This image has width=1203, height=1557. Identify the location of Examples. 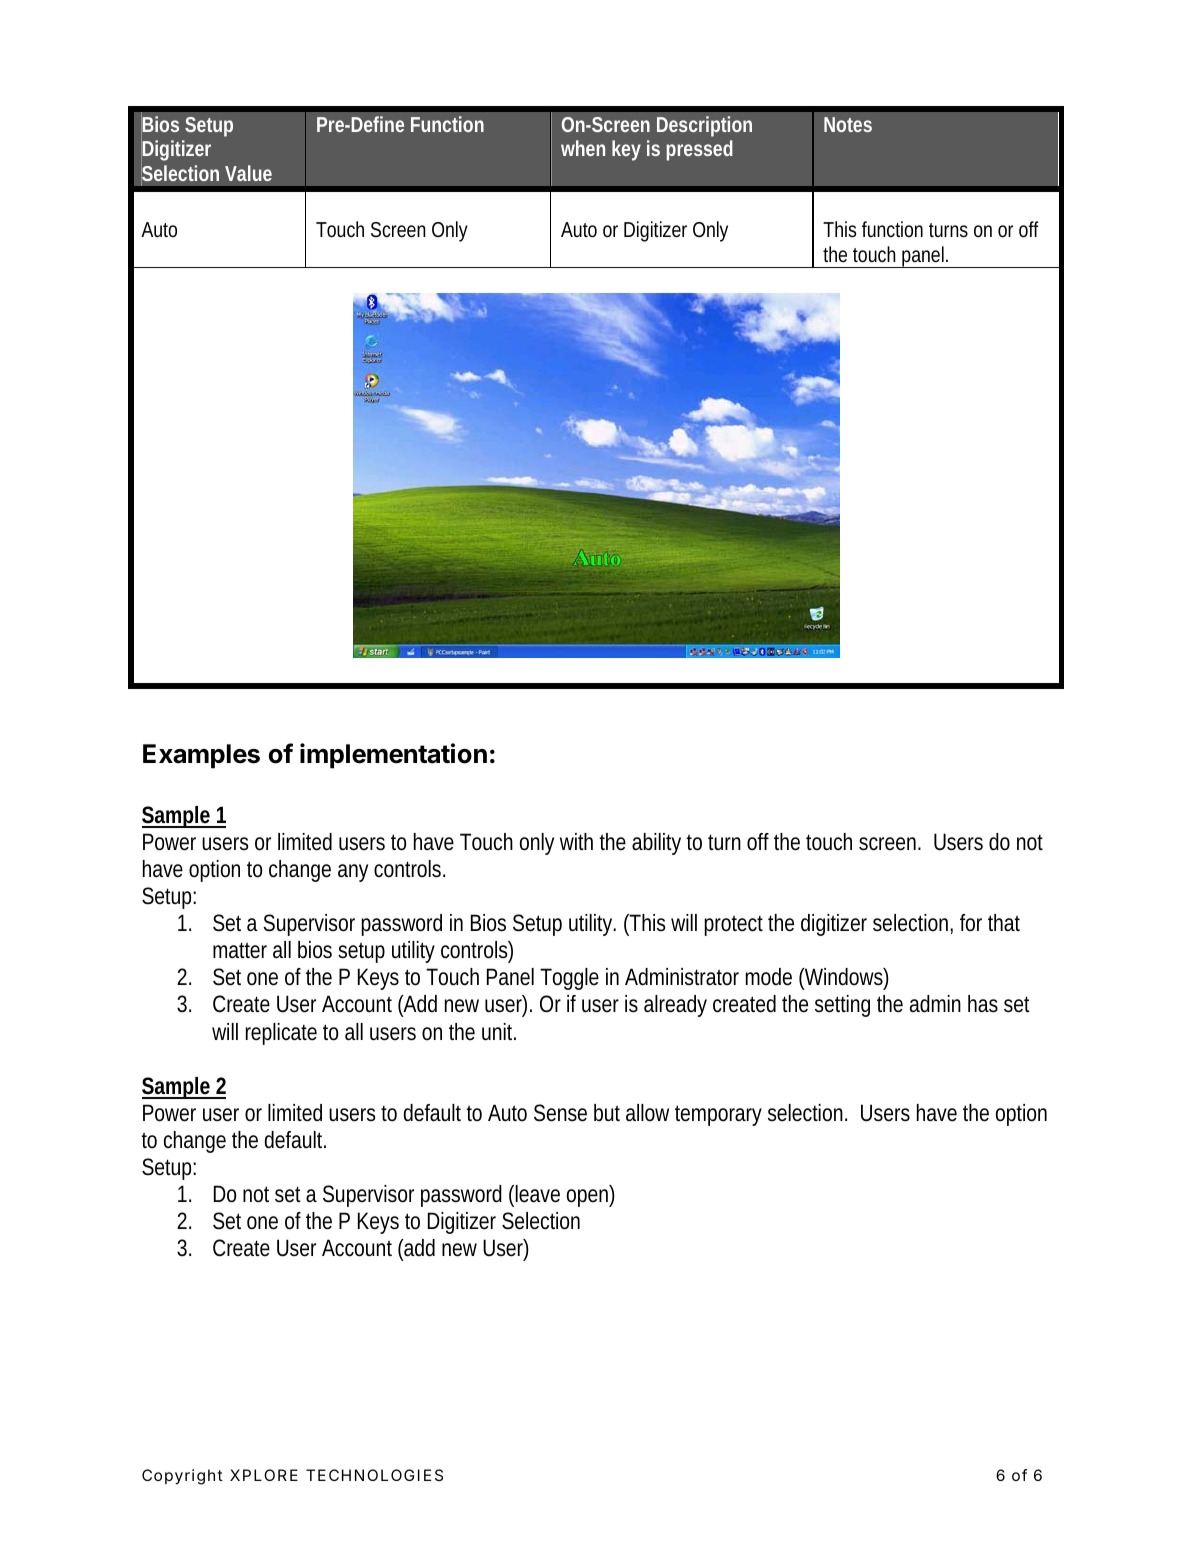
(201, 756).
